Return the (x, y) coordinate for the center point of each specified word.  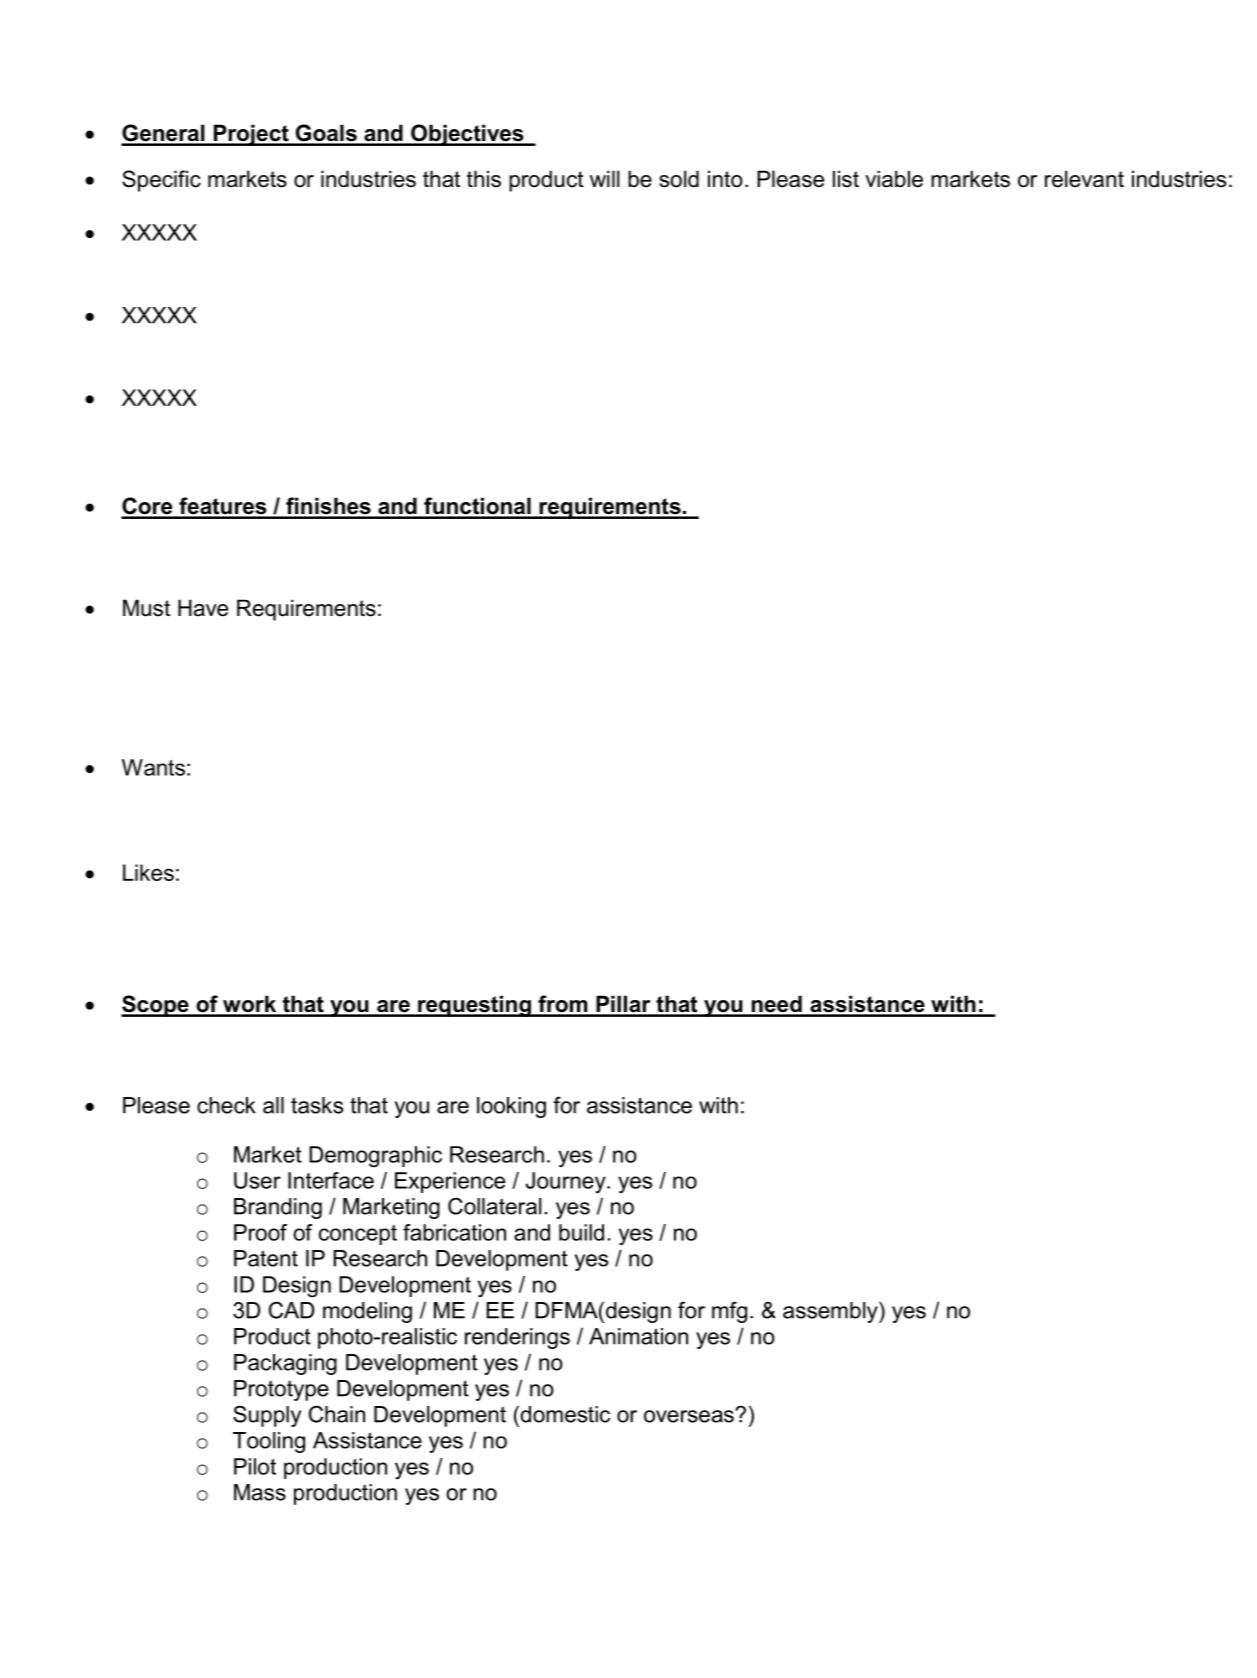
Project (251, 135)
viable (894, 179)
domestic (564, 1414)
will (604, 178)
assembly (831, 1312)
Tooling (269, 1442)
